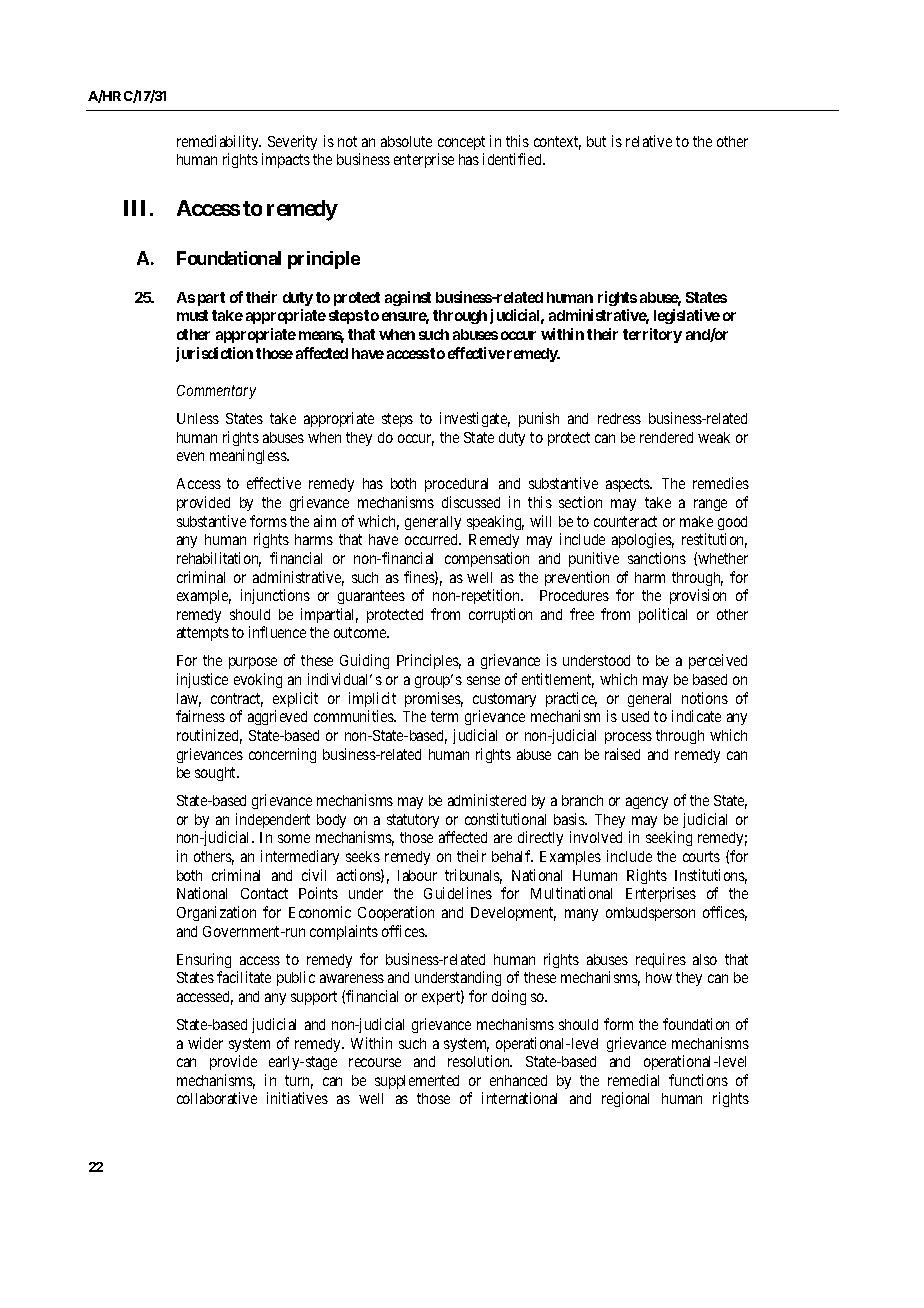 This image has height=1308, width=924. Describe the element at coordinates (461, 143) in the image. I see `concept` at that location.
